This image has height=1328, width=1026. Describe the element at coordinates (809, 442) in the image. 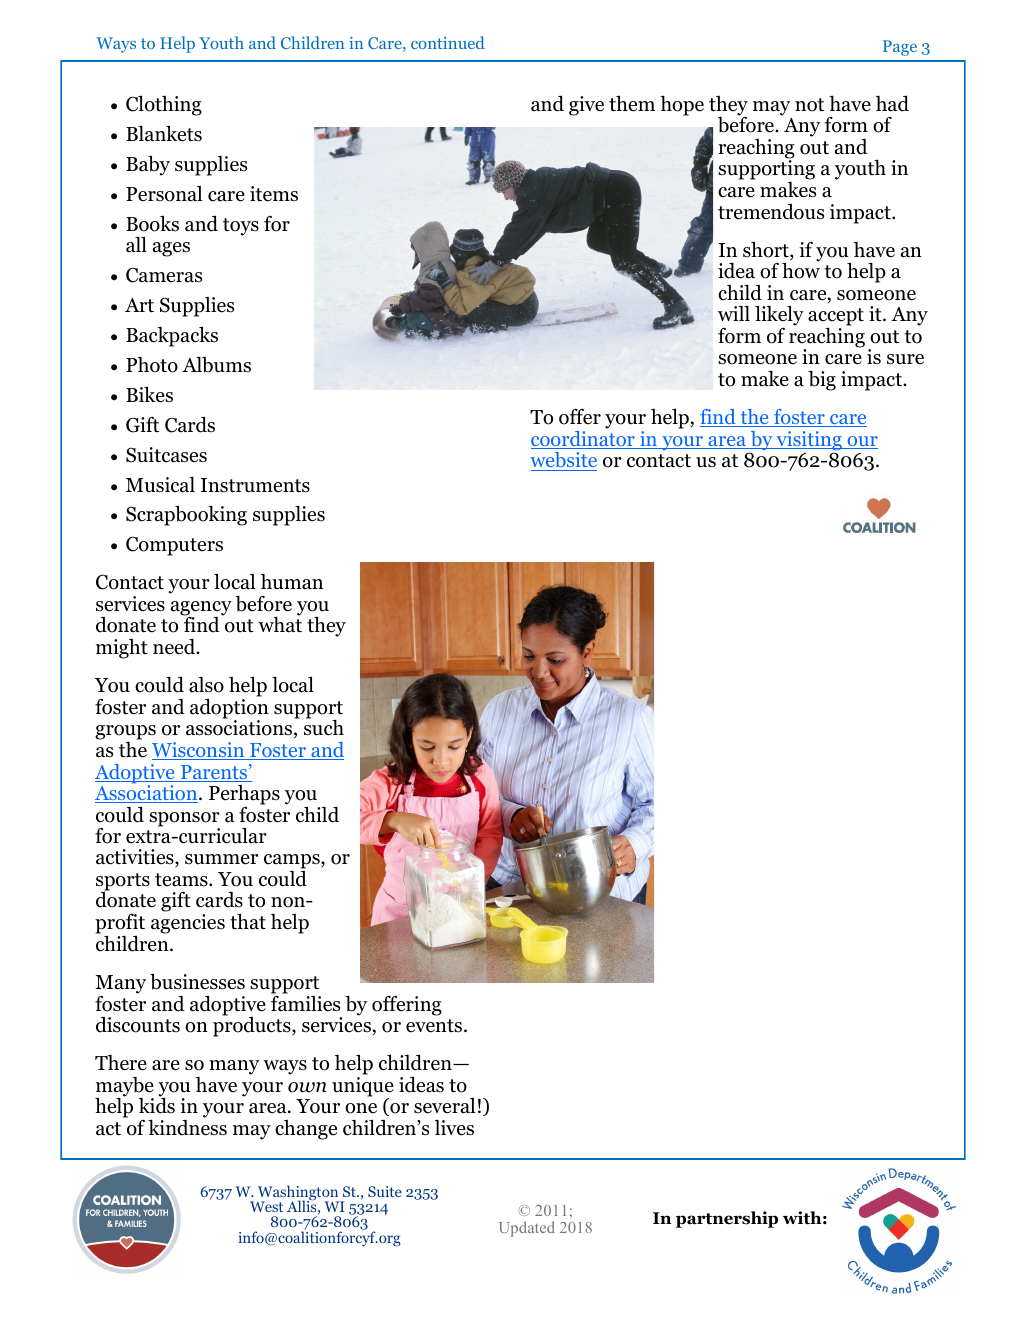

I see `visiting` at that location.
